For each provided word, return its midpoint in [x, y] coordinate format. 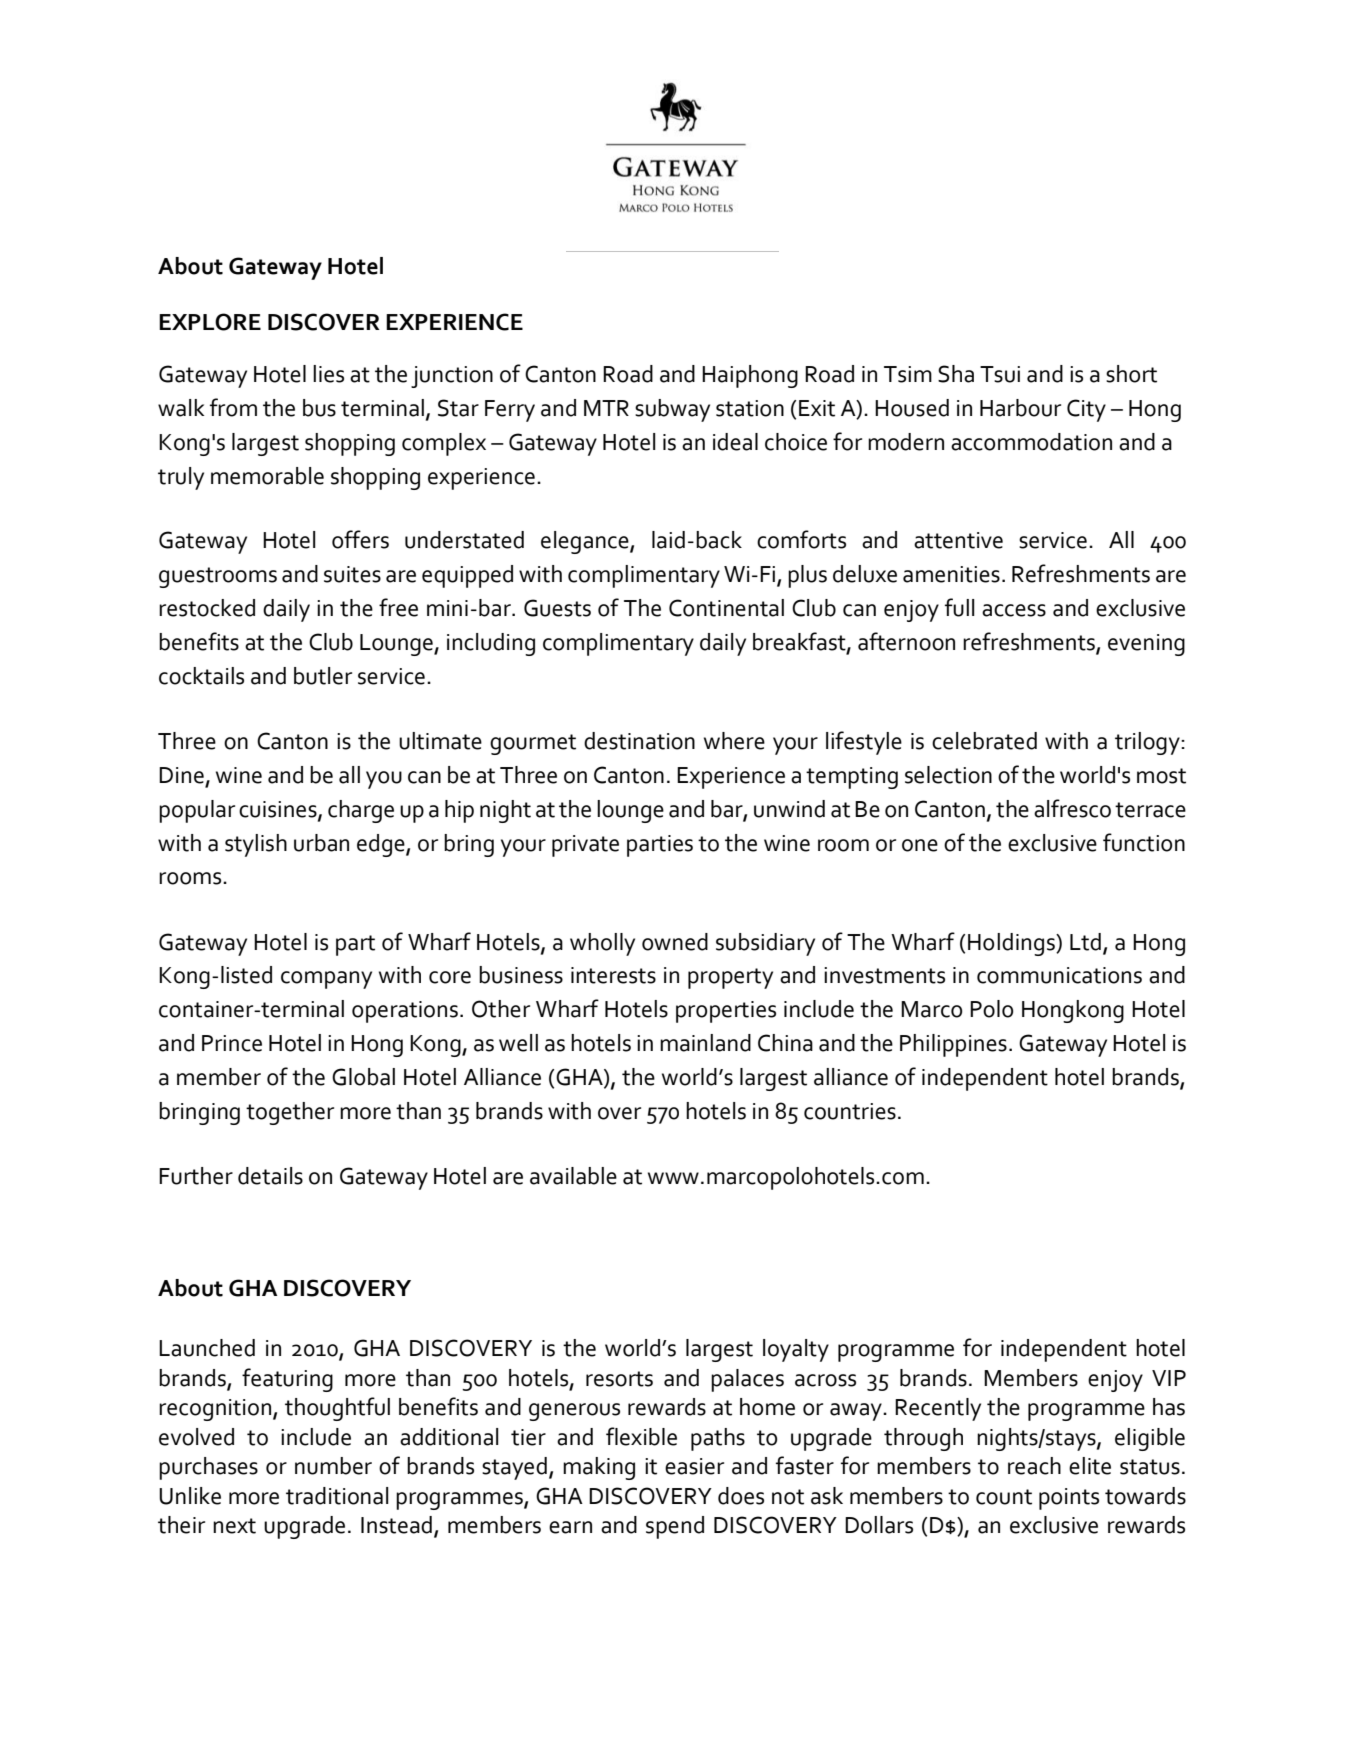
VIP [1169, 1378]
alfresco [1072, 808]
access [1014, 610]
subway [672, 410]
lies [328, 374]
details [270, 1176]
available [573, 1176]
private [585, 846]
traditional [337, 1496]
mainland [705, 1043]
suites [352, 574]
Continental [726, 608]
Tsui [1000, 374]
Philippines [953, 1045]
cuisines [279, 810]
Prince [232, 1043]
